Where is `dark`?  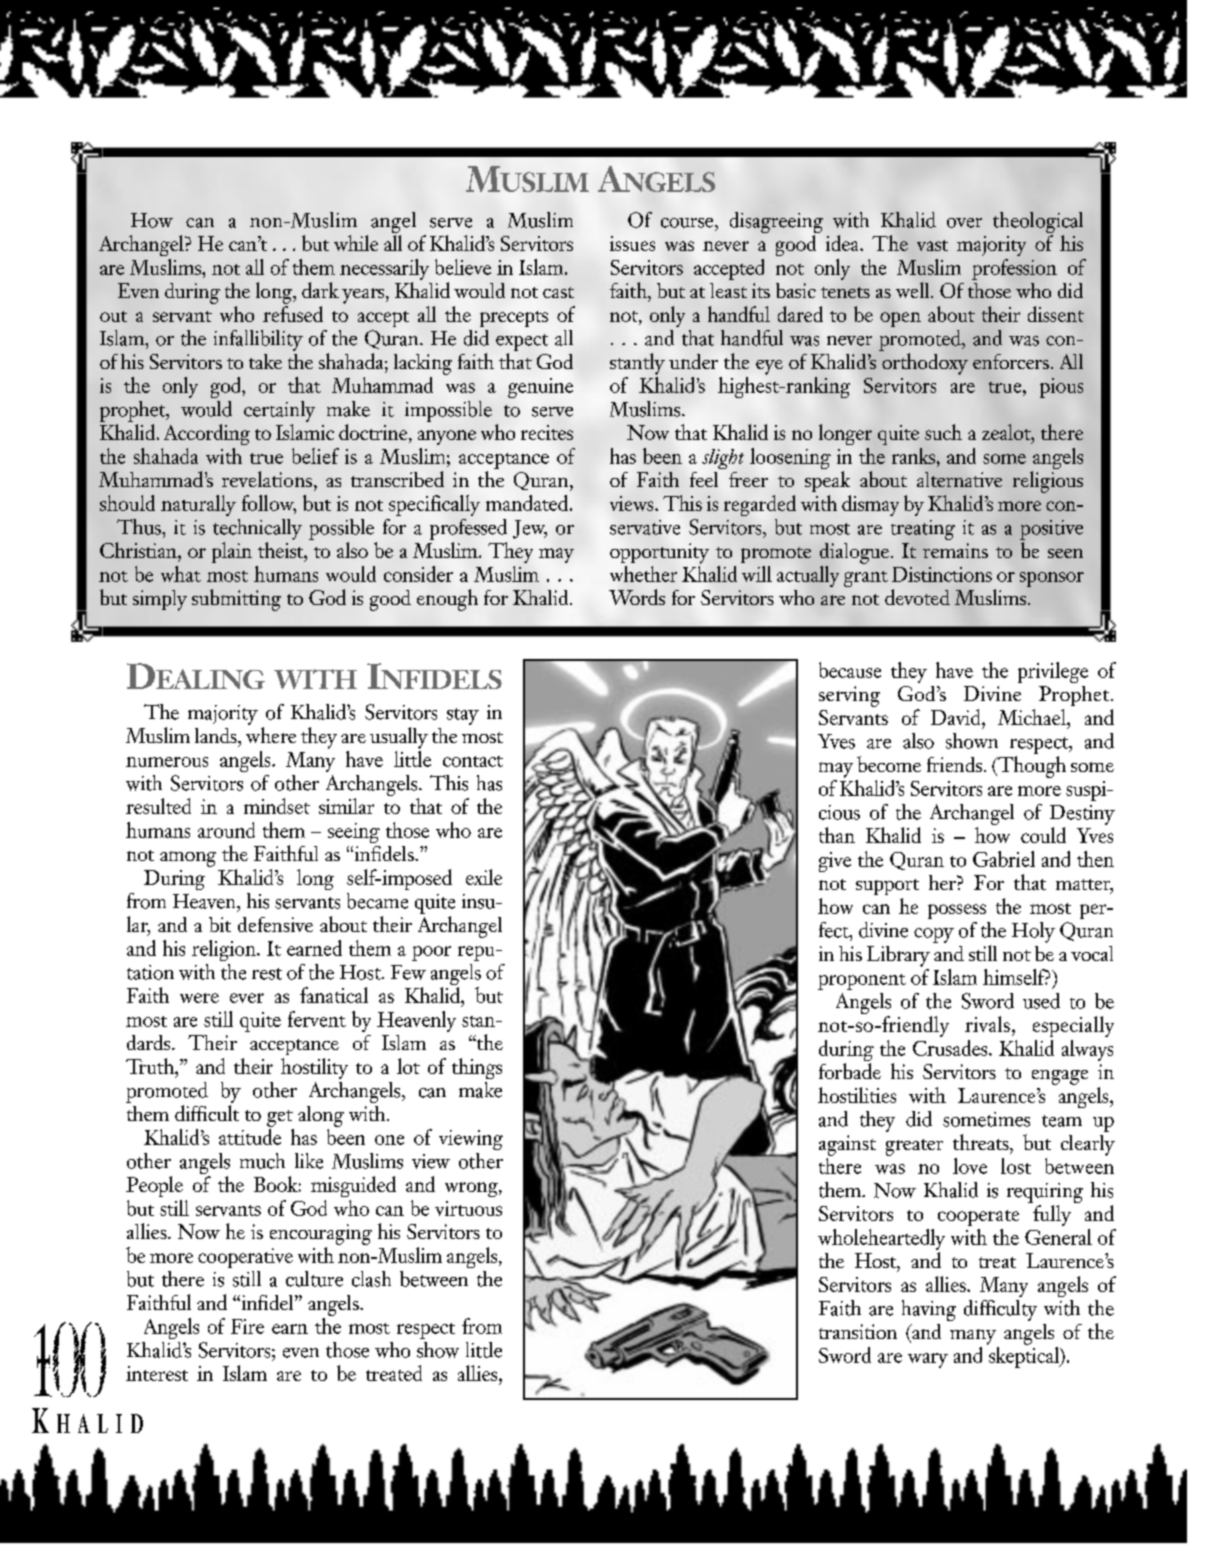
dark is located at coordinates (320, 290).
